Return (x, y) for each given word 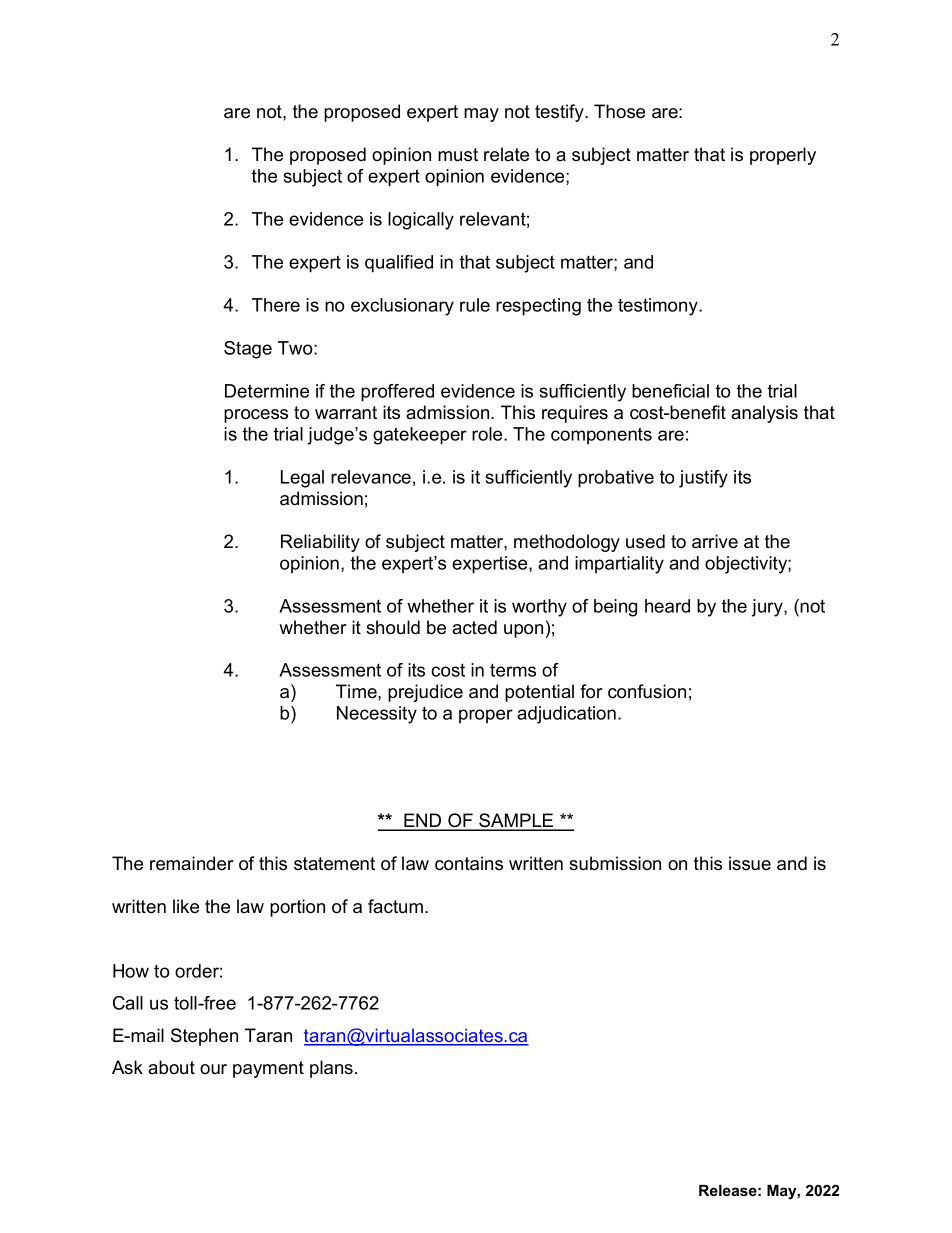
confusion (647, 691)
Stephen (204, 1037)
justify (703, 479)
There (276, 305)
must (458, 155)
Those (619, 111)
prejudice (425, 693)
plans (333, 1069)
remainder (192, 863)
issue (750, 863)
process (256, 416)
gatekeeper (420, 436)
